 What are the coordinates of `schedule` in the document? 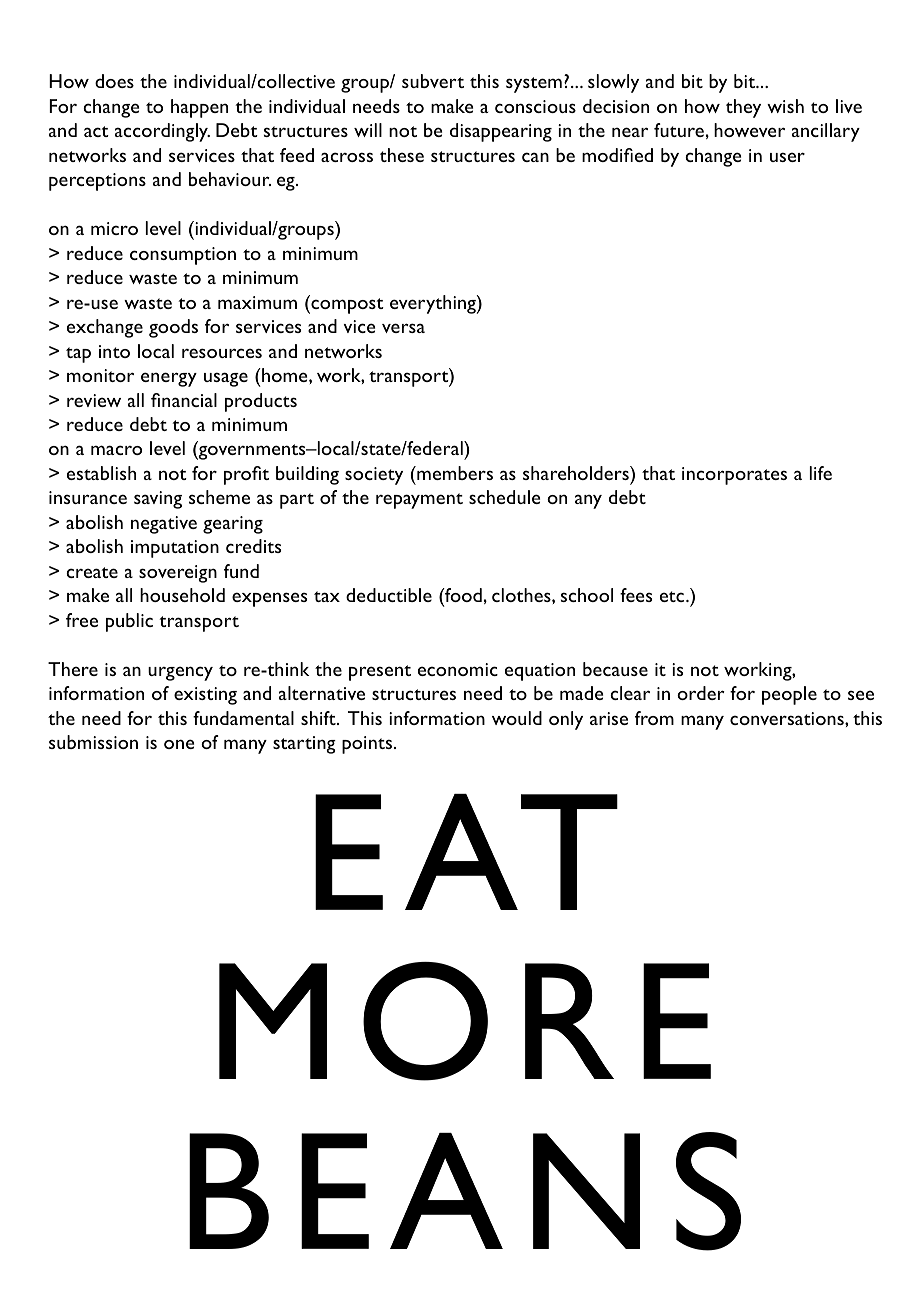 It's located at (504, 497).
